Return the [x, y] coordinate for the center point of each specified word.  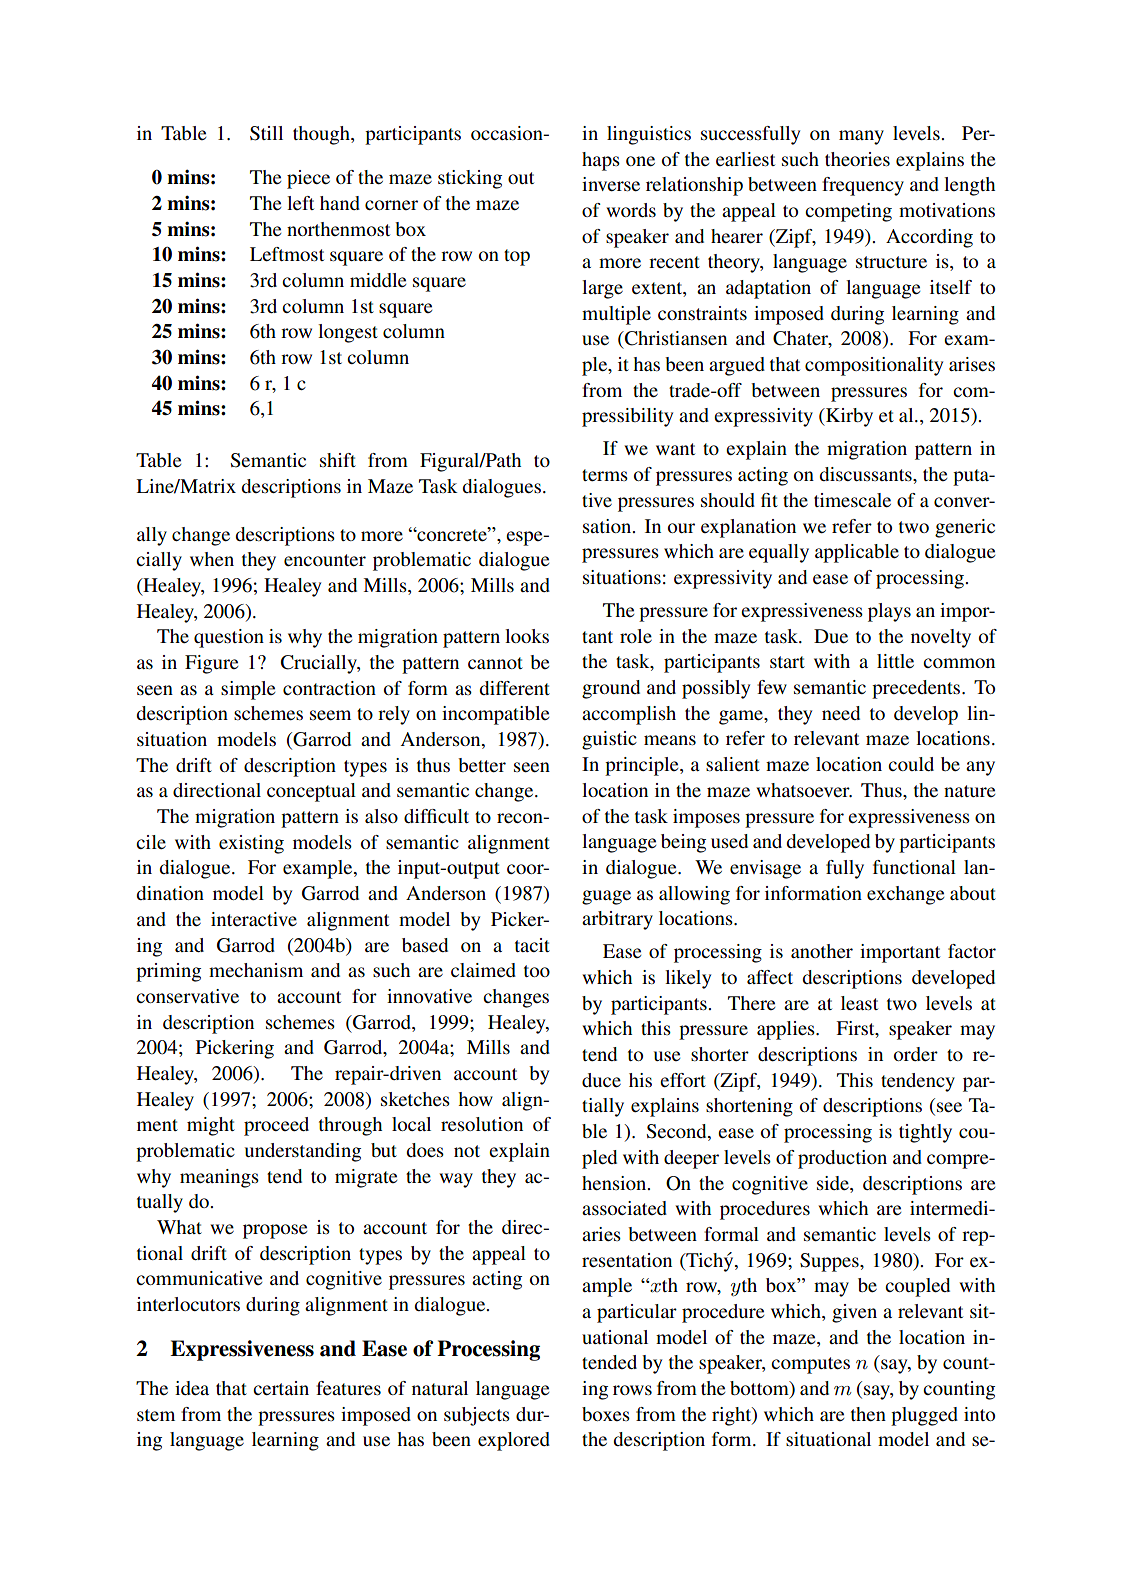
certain [281, 1388]
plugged [924, 1416]
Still [266, 133]
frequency [863, 186]
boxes [606, 1414]
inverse [611, 184]
